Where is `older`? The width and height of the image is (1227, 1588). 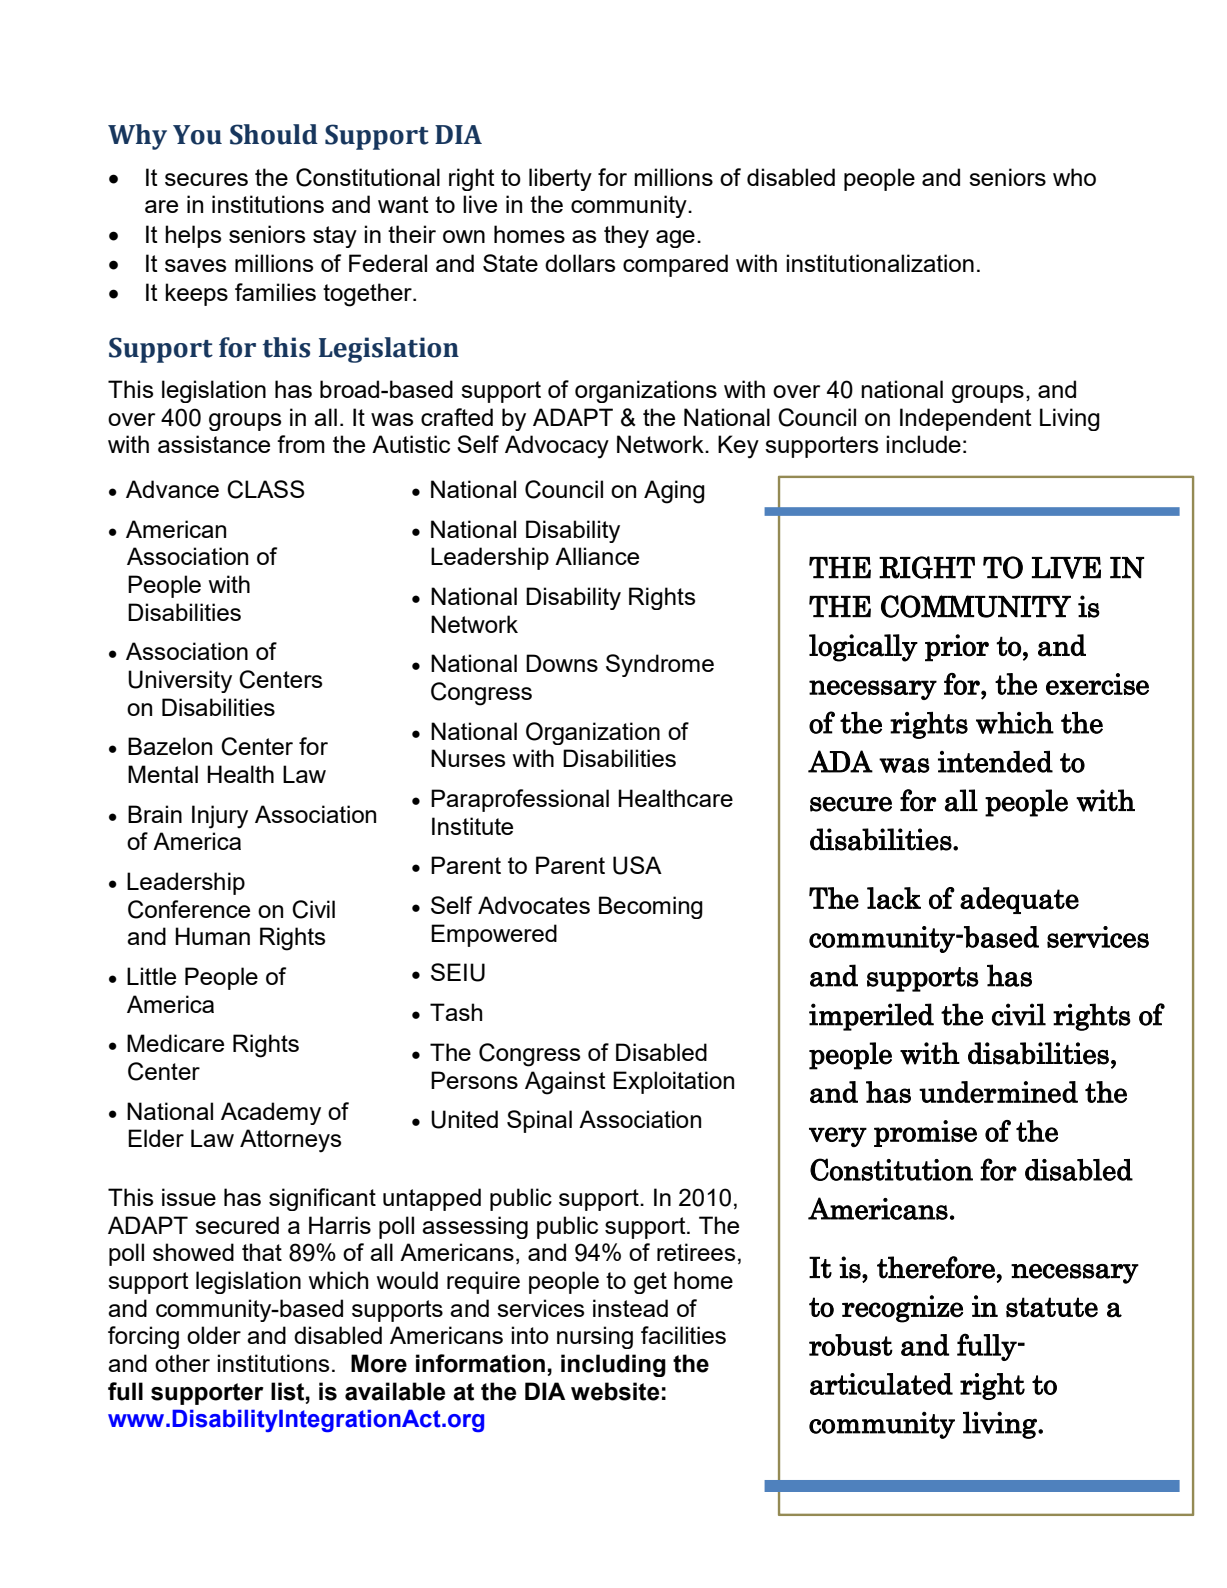
older is located at coordinates (214, 1335).
